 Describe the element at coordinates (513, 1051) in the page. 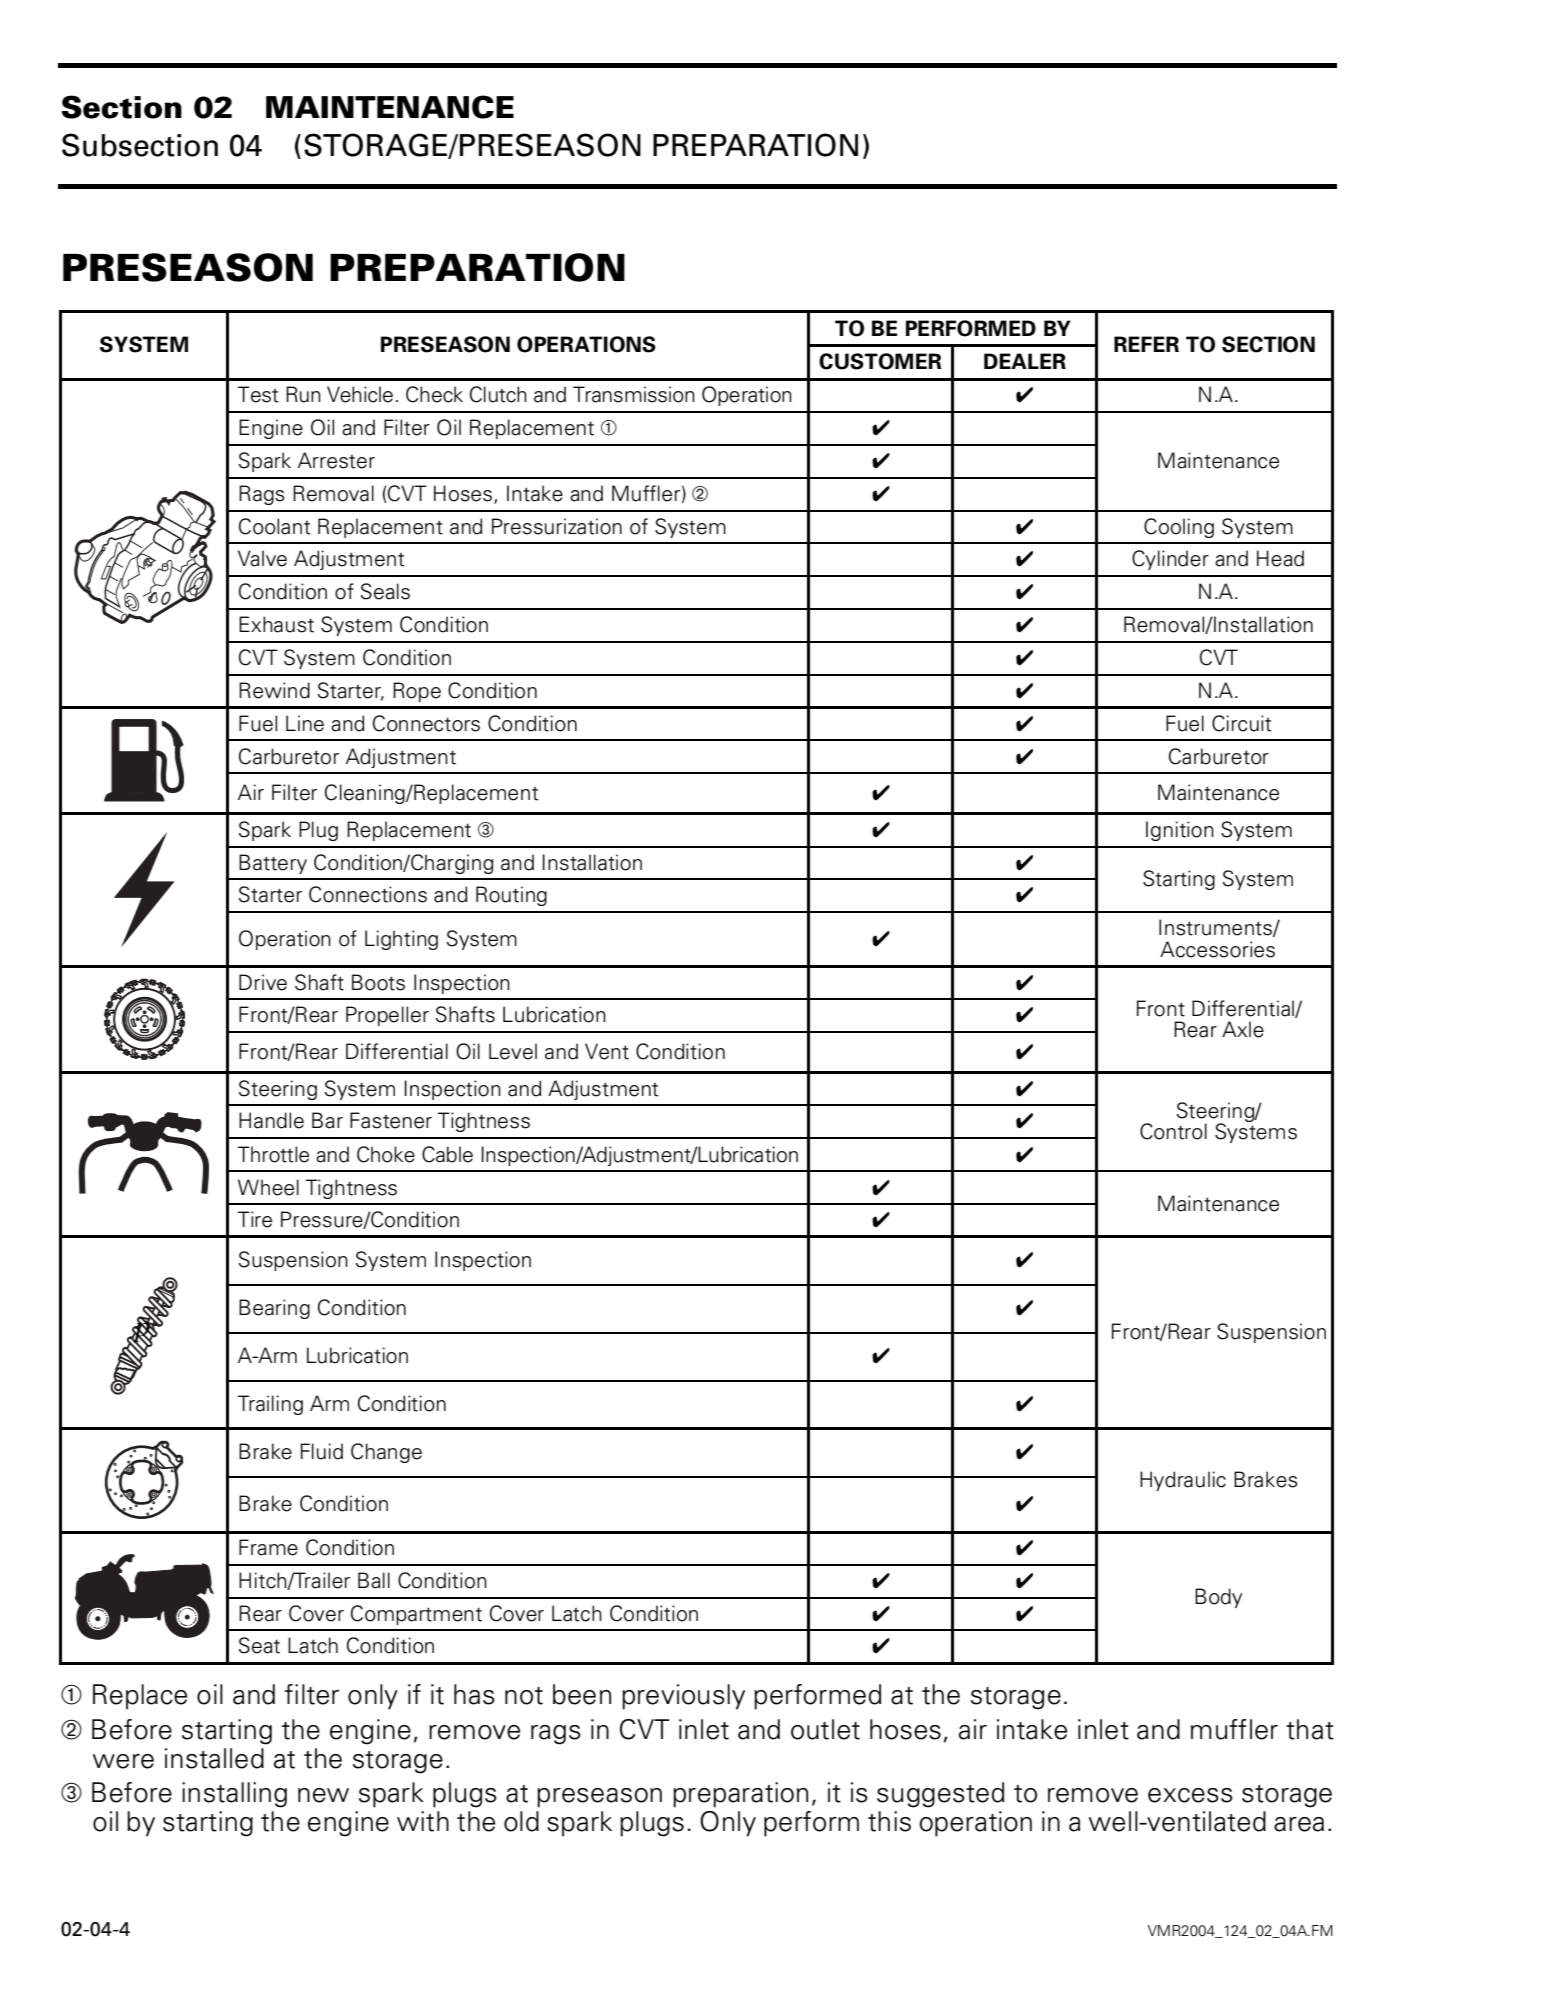

I see `Level` at that location.
